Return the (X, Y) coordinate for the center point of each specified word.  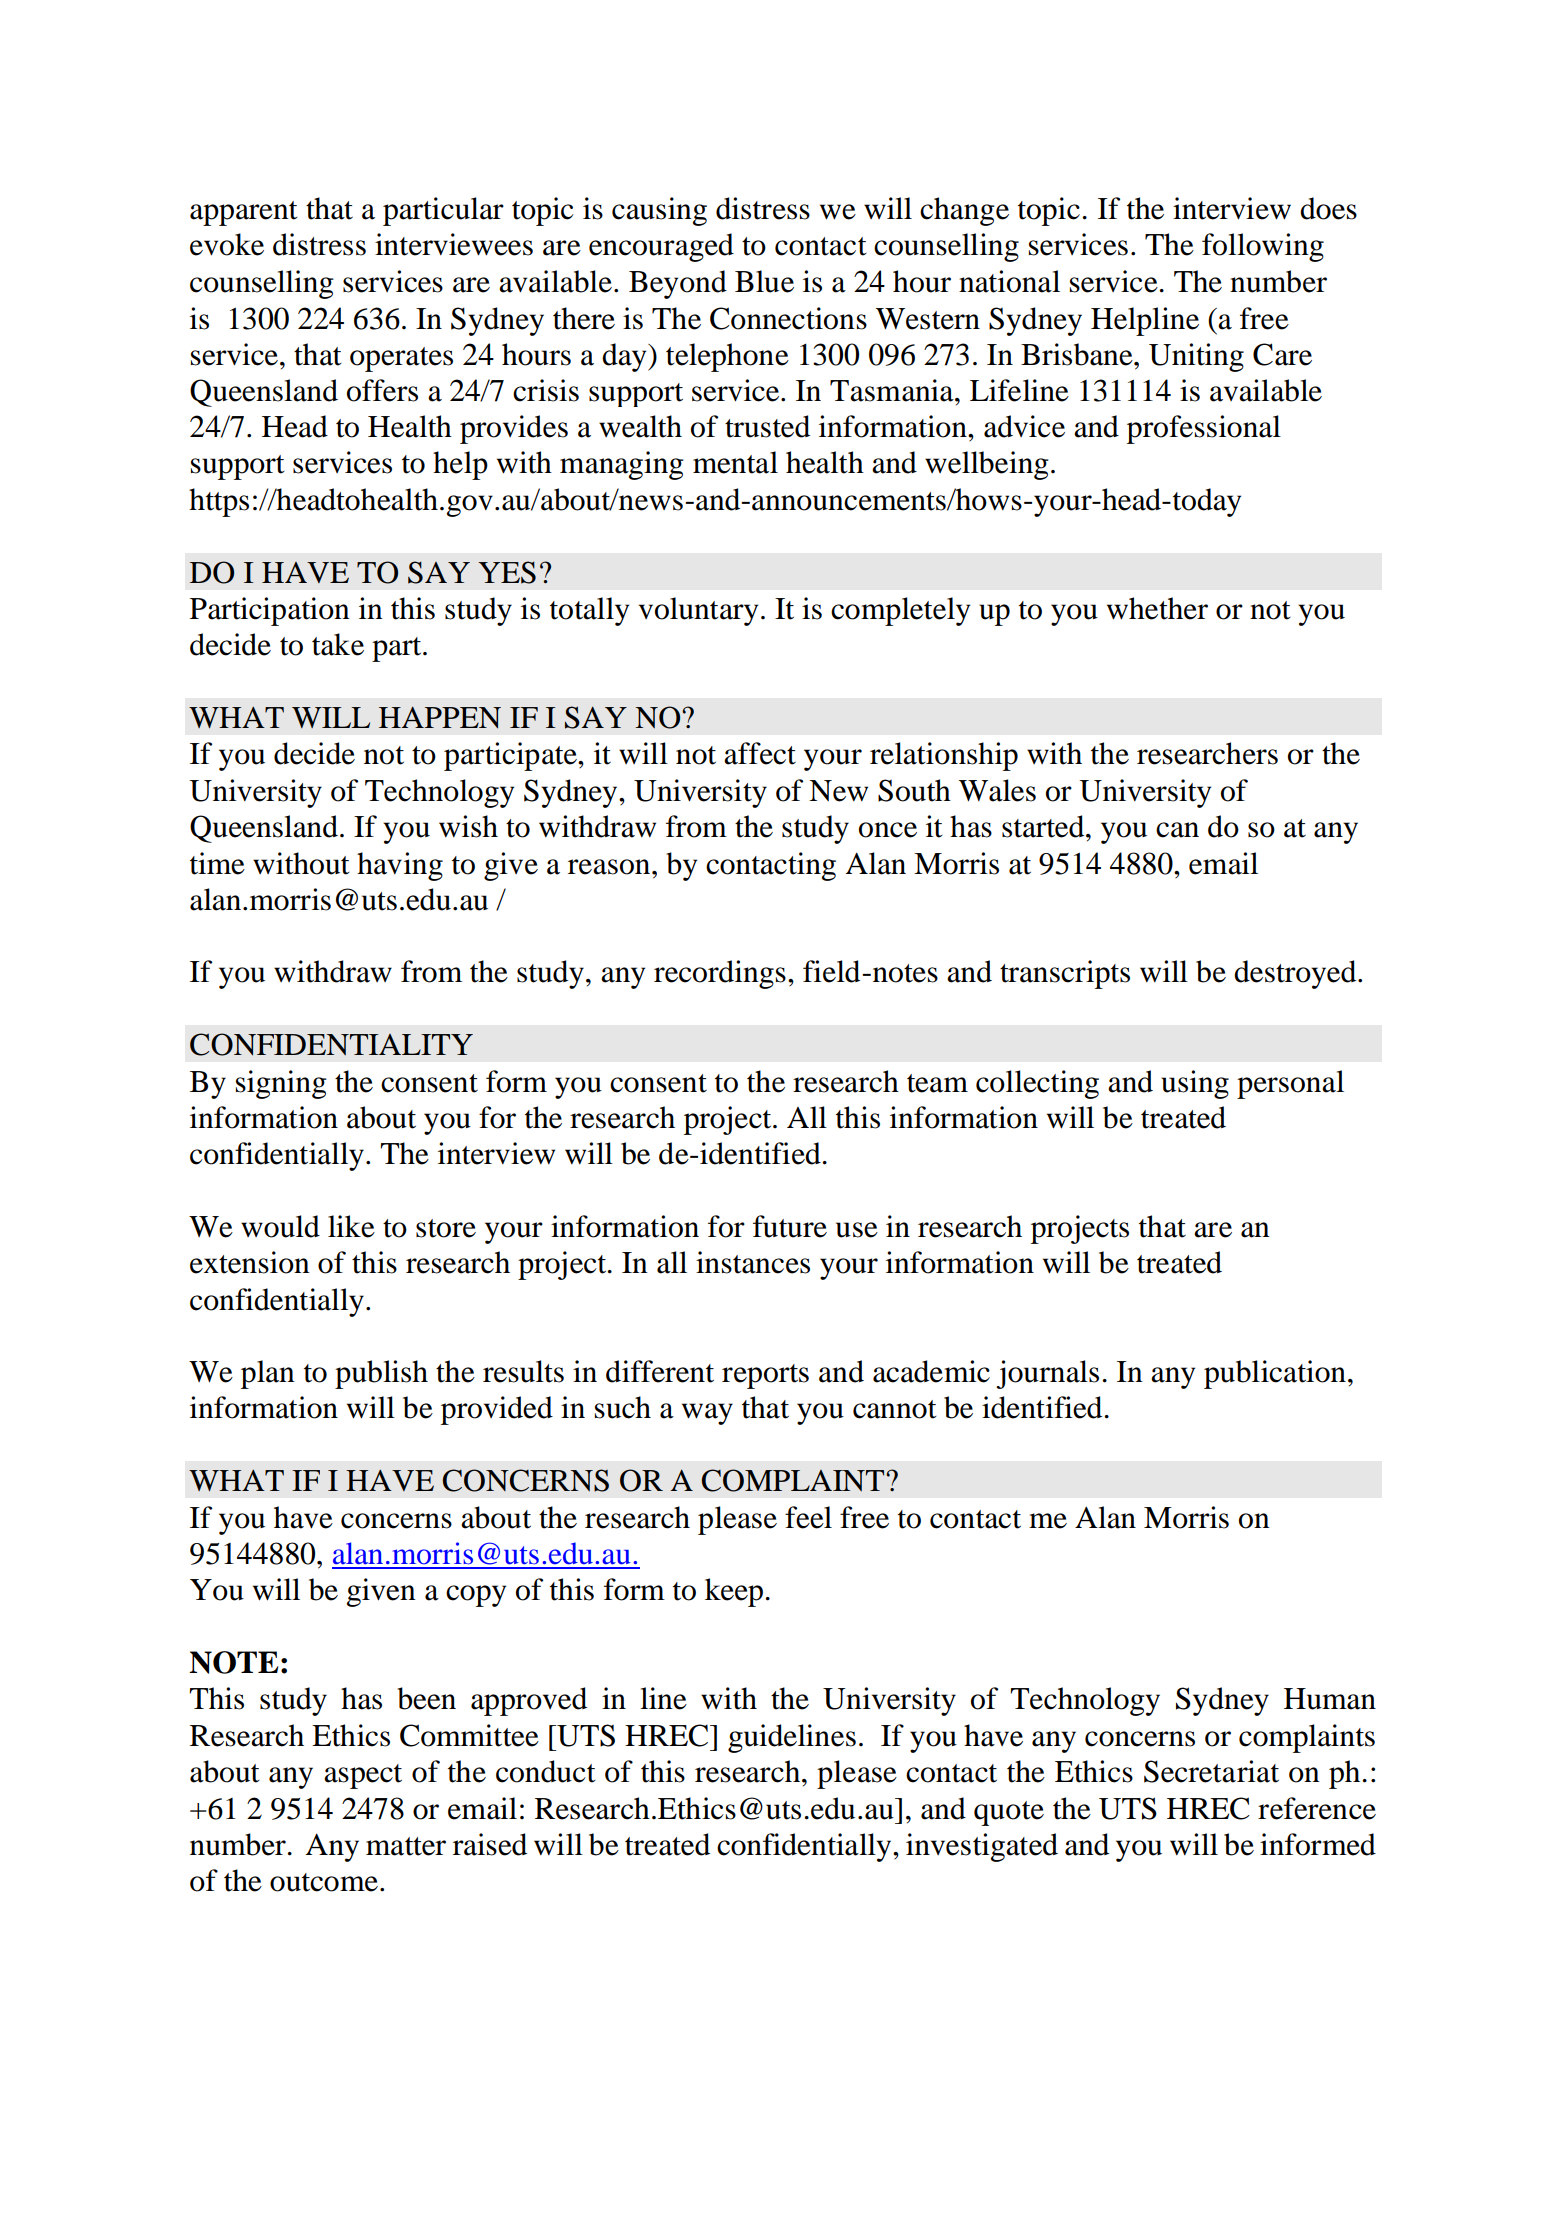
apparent (244, 213)
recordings (720, 974)
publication (1275, 1374)
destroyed (1296, 974)
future (790, 1226)
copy (476, 1596)
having (400, 866)
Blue (764, 281)
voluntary (698, 611)
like (351, 1226)
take (338, 644)
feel (808, 1517)
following (1263, 247)
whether (1157, 608)
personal (1290, 1084)
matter (406, 1846)
